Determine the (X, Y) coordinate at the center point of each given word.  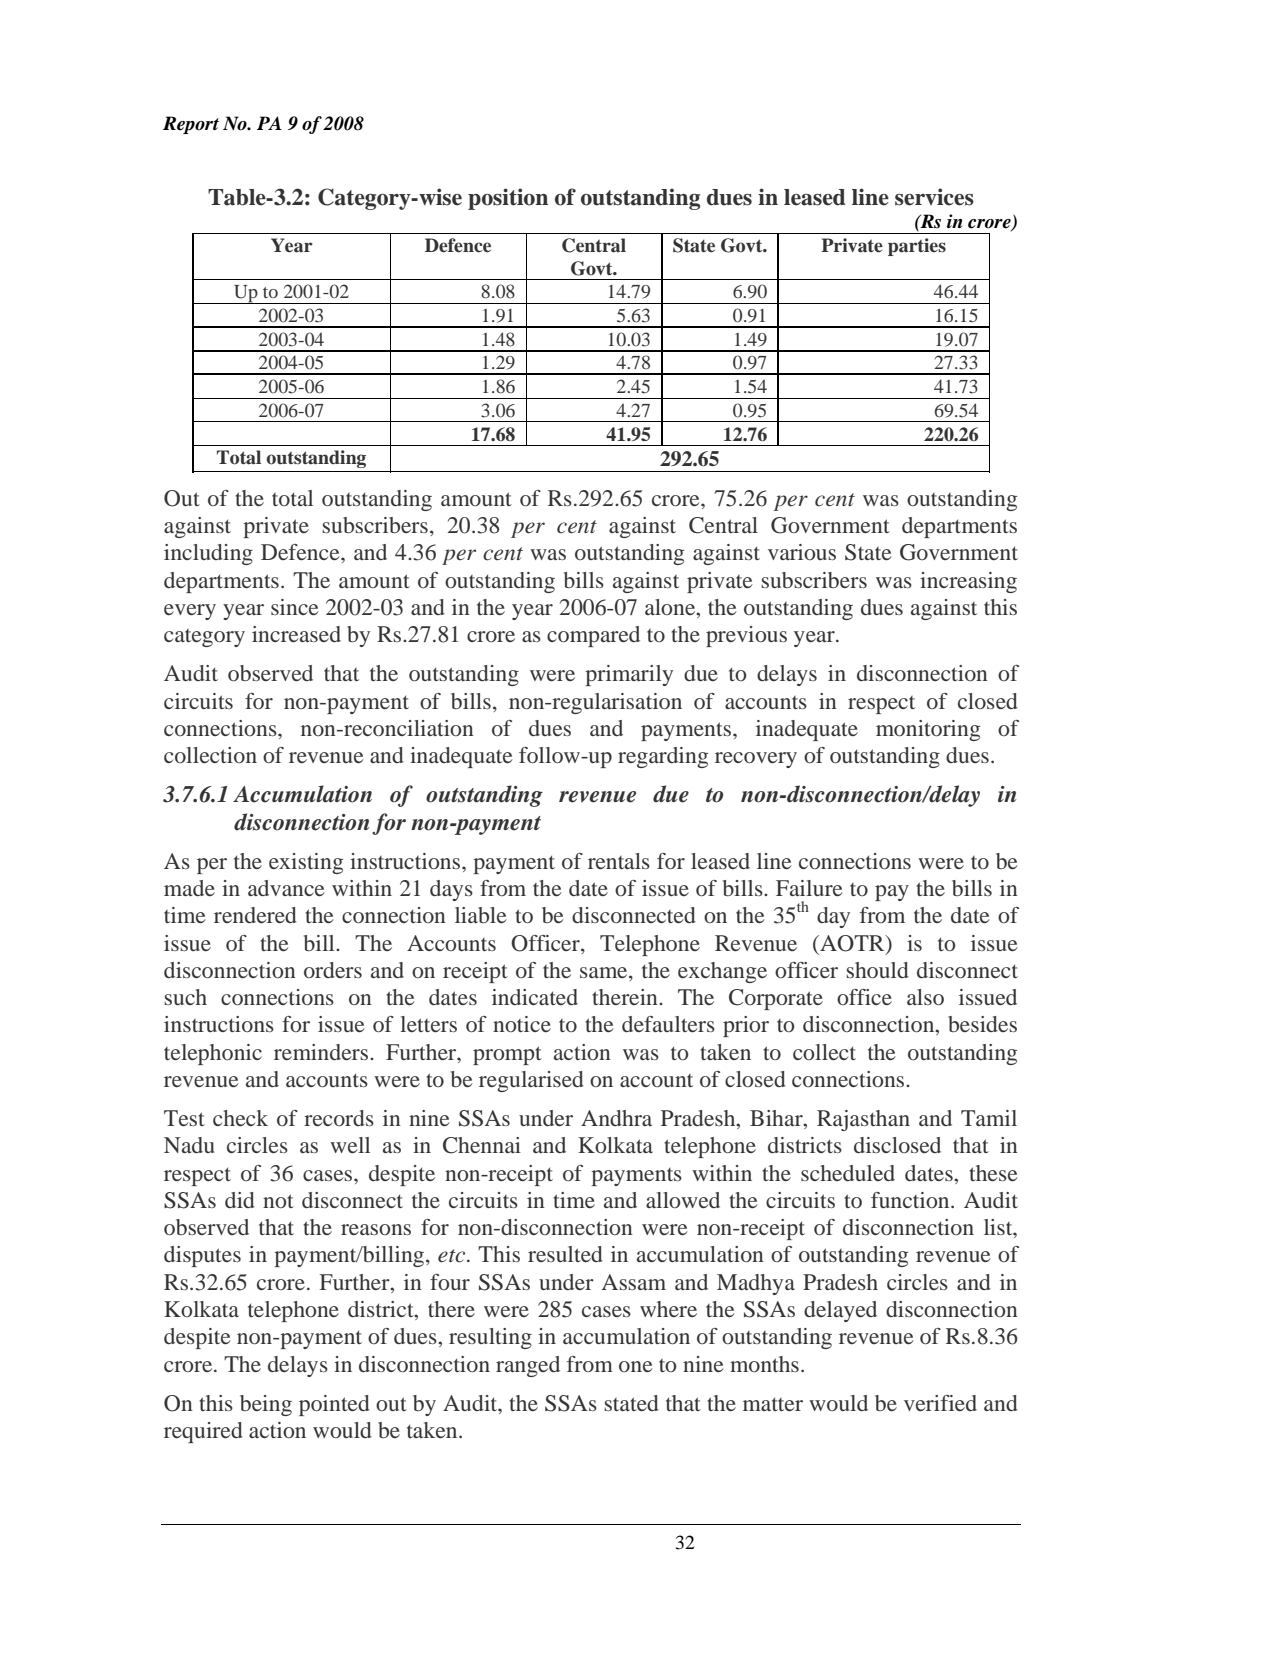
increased (296, 634)
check (240, 1118)
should (878, 970)
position (508, 199)
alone (671, 608)
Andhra (616, 1118)
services (934, 197)
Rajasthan (863, 1120)
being (266, 1405)
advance (286, 888)
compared (593, 636)
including (208, 554)
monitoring (928, 730)
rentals (619, 861)
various (802, 552)
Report (191, 125)
